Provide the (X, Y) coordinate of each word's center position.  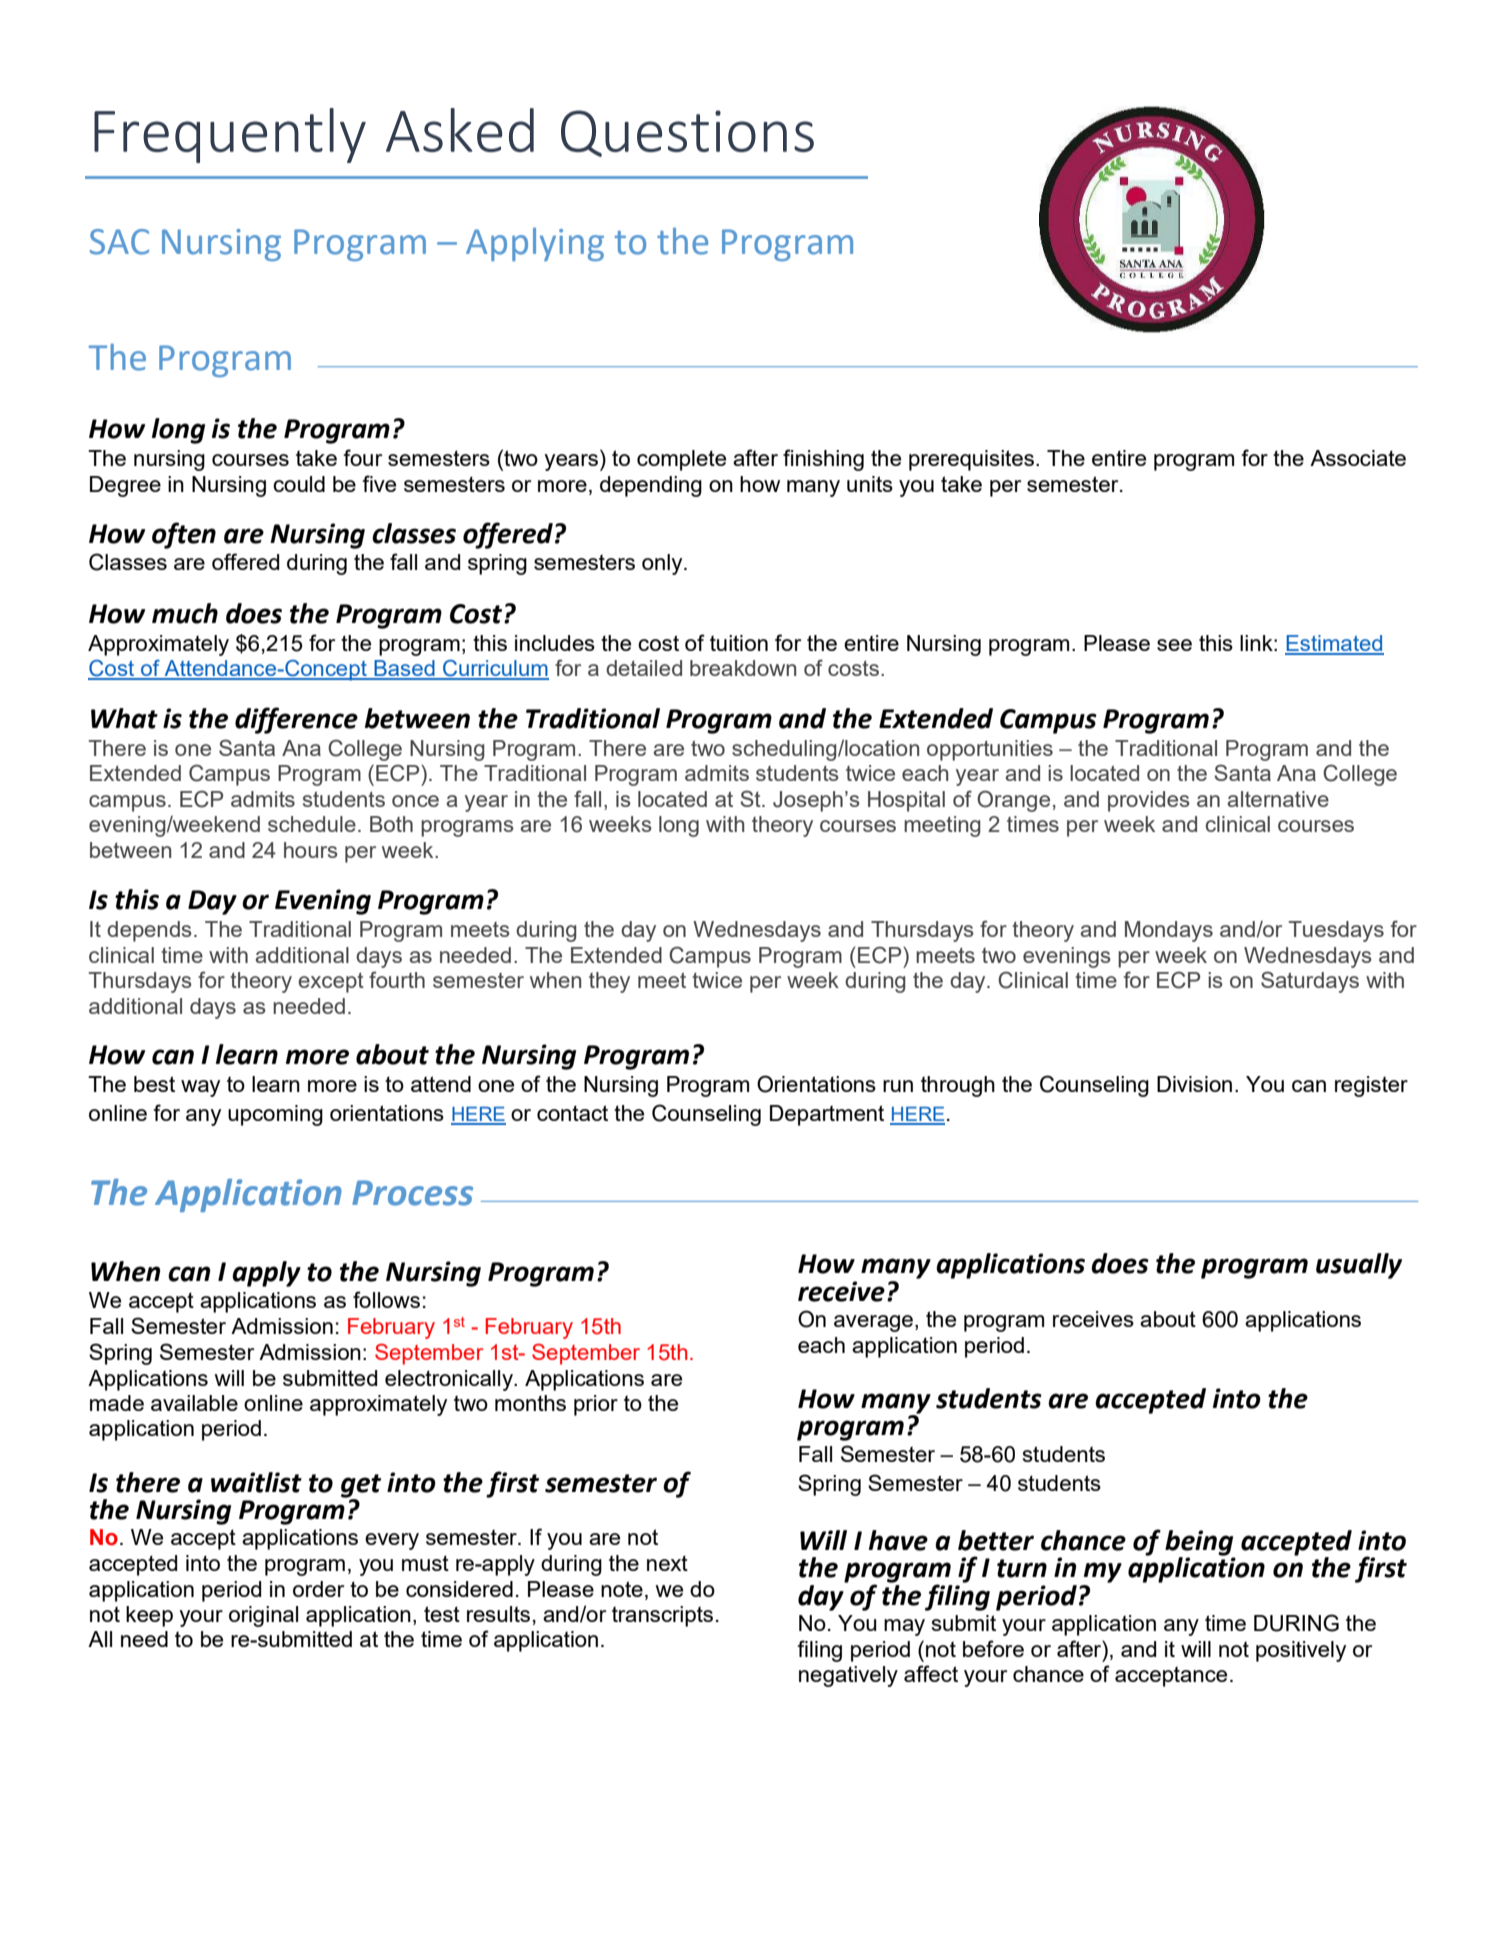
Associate (1358, 458)
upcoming (275, 1115)
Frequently (230, 135)
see (1174, 645)
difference (296, 720)
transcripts (662, 1616)
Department (827, 1115)
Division (1194, 1084)
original (263, 1616)
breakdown (743, 668)
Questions (687, 133)
